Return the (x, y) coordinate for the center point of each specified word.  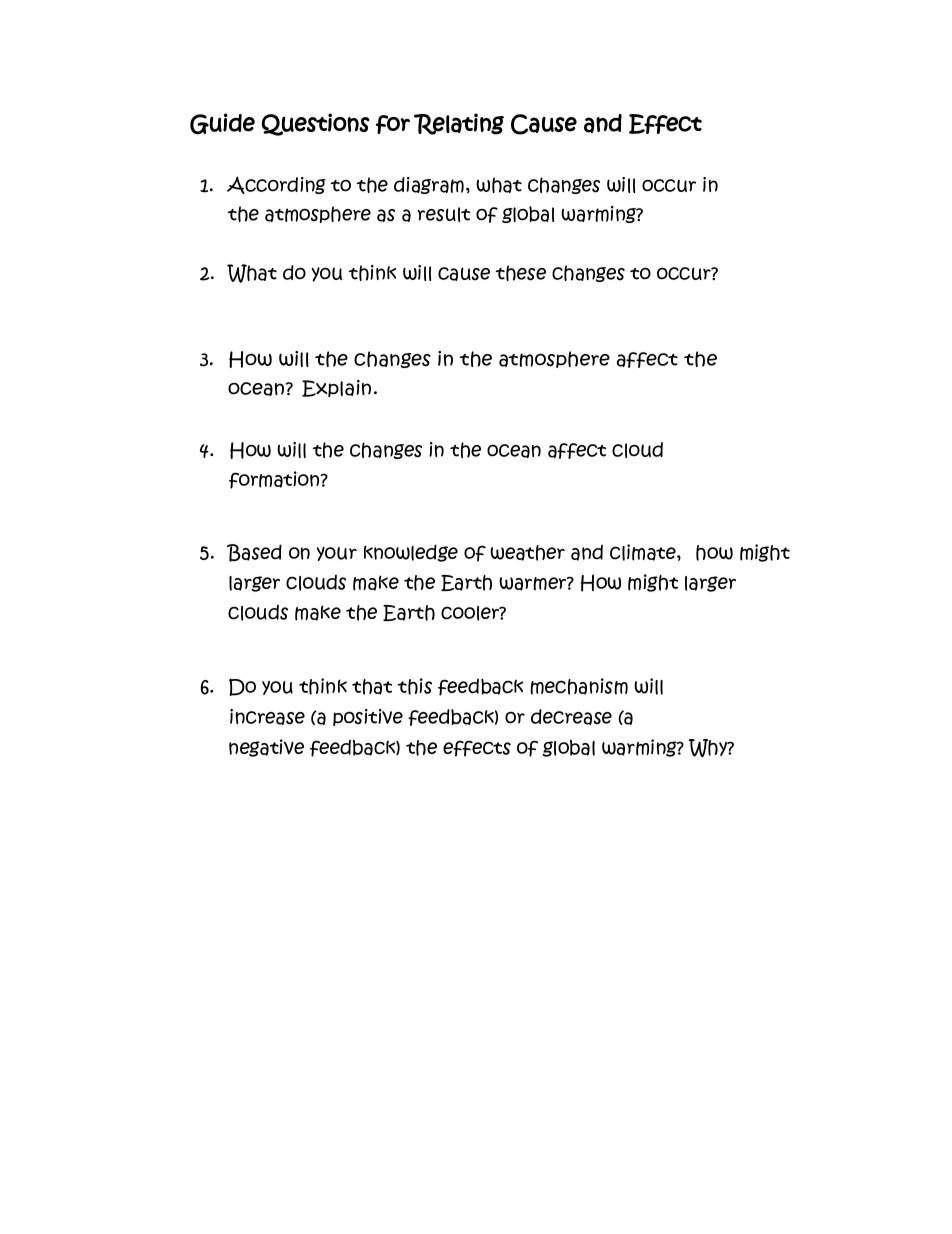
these (520, 273)
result (444, 214)
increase (267, 717)
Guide (222, 123)
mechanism (579, 686)
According (276, 185)
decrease (571, 717)
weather (527, 553)
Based (254, 553)
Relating (459, 124)
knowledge (411, 553)
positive (368, 717)
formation (275, 480)
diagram (429, 185)
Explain (336, 388)
